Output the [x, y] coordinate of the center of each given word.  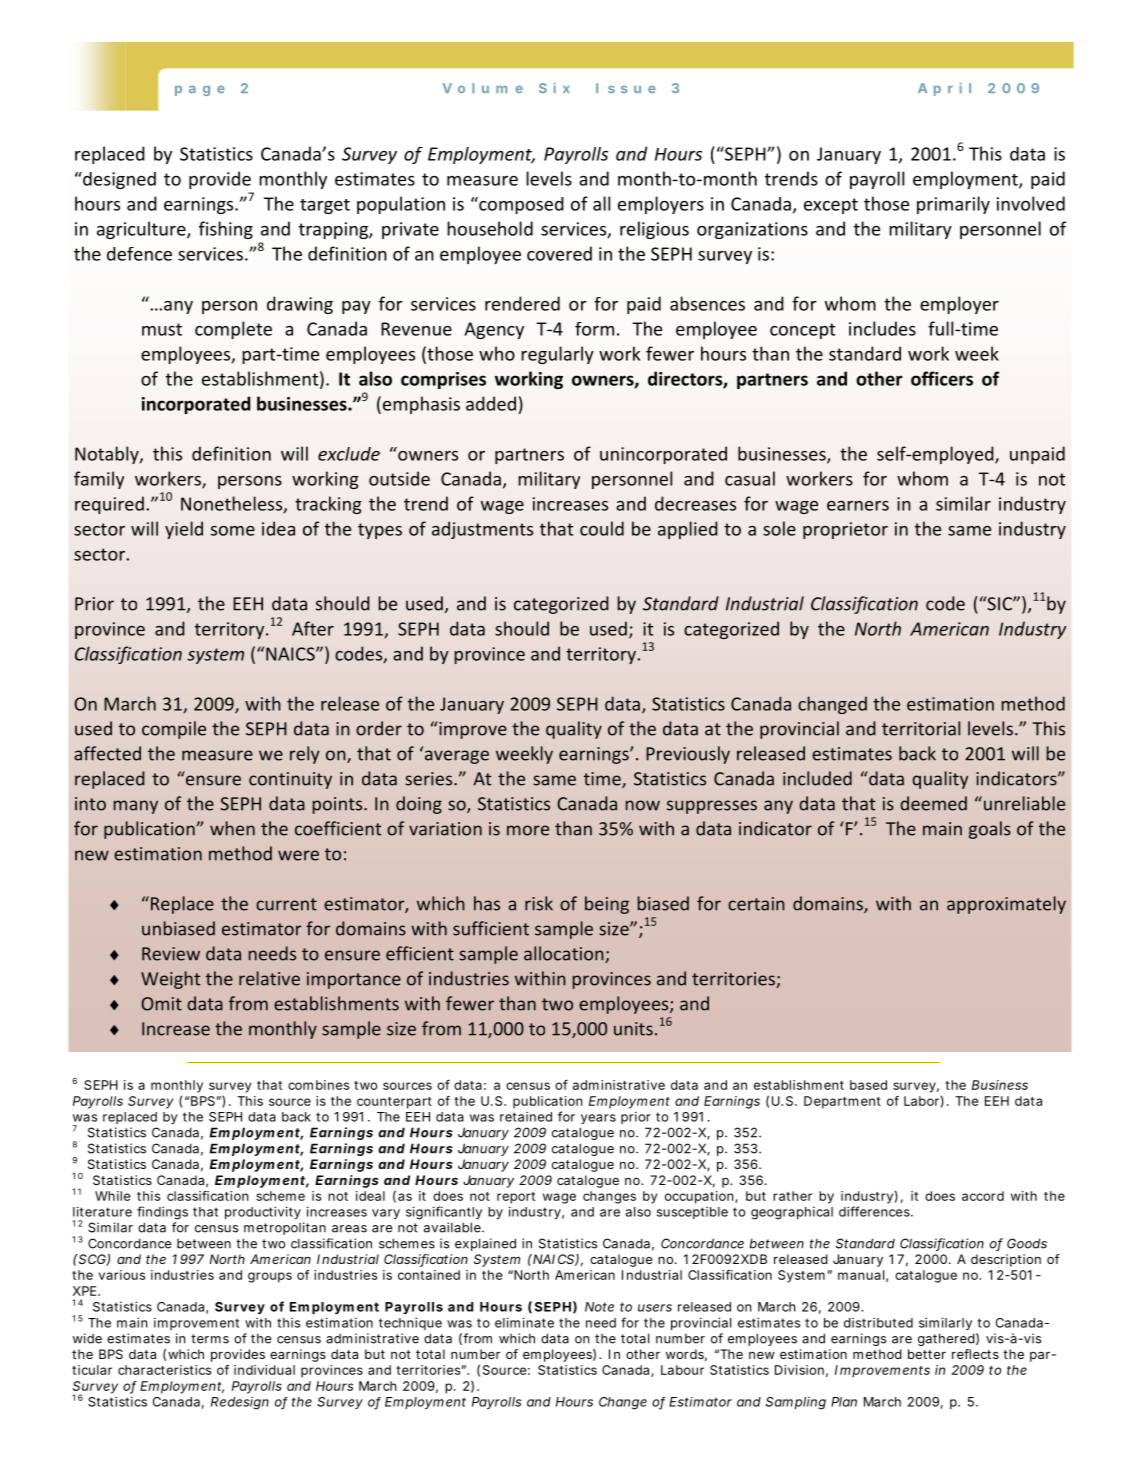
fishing [226, 230]
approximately [1006, 905]
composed [520, 205]
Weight [170, 980]
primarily [953, 205]
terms [210, 1339]
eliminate [524, 1322]
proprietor [845, 530]
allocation [565, 954]
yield [184, 530]
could [602, 528]
